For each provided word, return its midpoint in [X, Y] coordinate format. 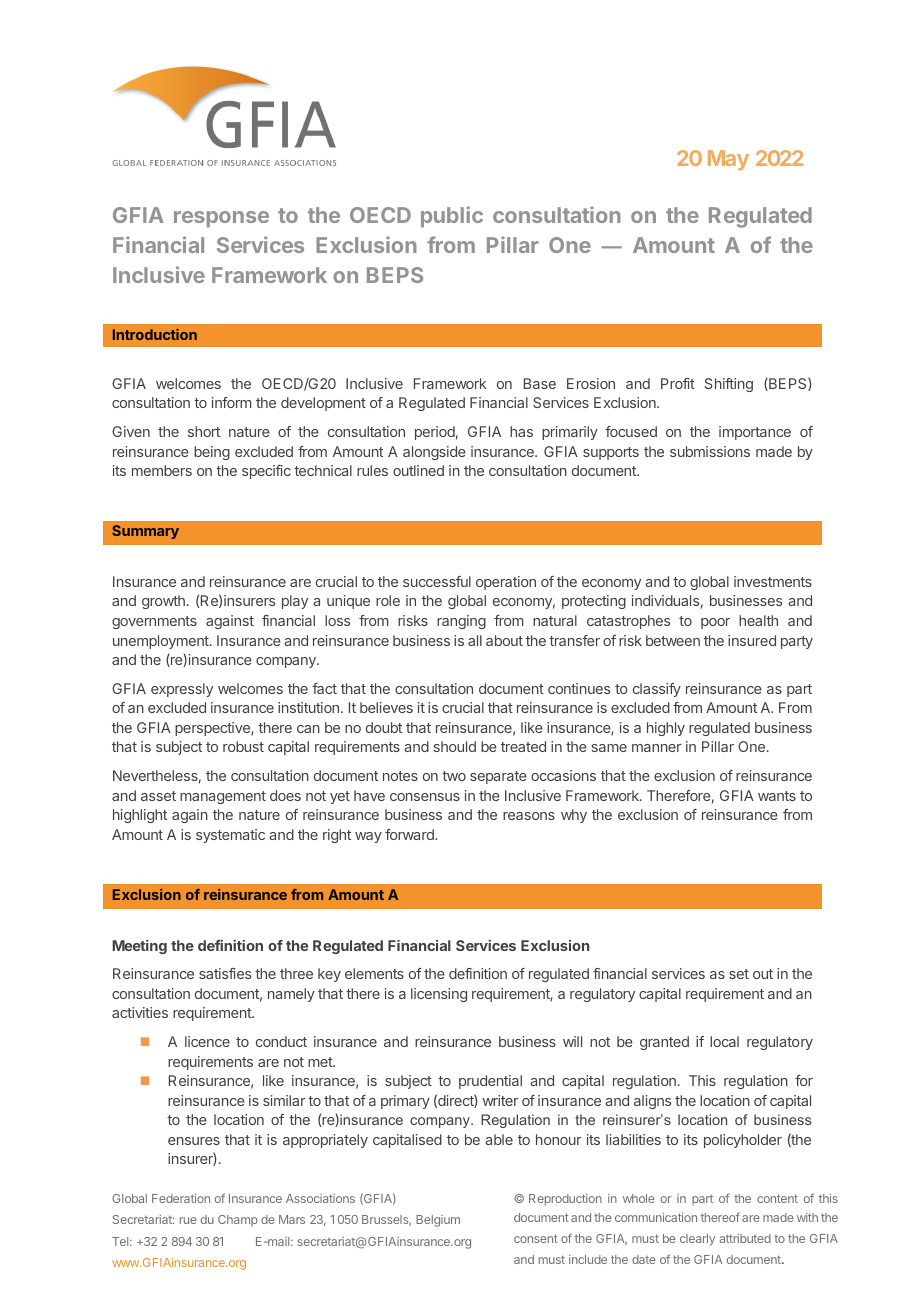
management [223, 797]
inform [231, 402]
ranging [461, 622]
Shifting [729, 385]
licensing [439, 995]
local [724, 1041]
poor [715, 623]
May [728, 160]
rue [188, 1220]
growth [163, 602]
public [452, 216]
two [454, 776]
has [521, 431]
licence [207, 1041]
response [221, 219]
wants [777, 796]
